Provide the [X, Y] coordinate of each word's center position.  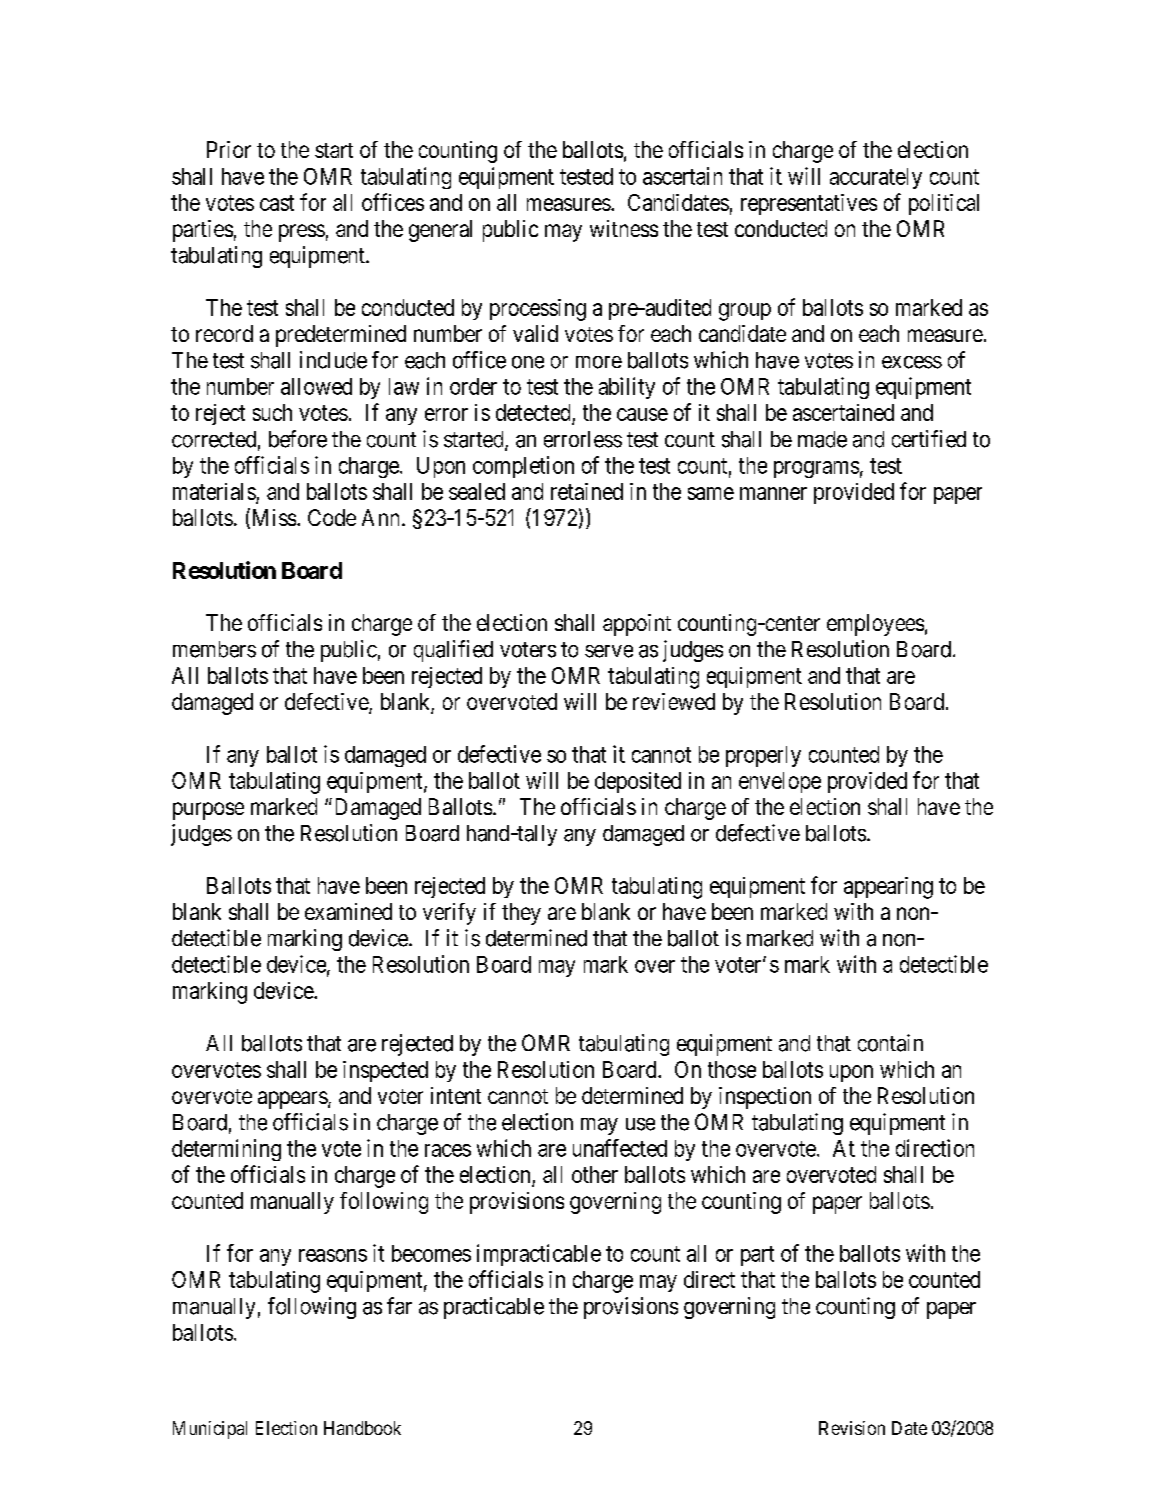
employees [875, 625]
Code [332, 517]
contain [890, 1043]
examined [348, 911]
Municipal [210, 1430]
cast [277, 203]
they [521, 914]
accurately [876, 178]
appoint [637, 625]
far [399, 1306]
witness [624, 228]
